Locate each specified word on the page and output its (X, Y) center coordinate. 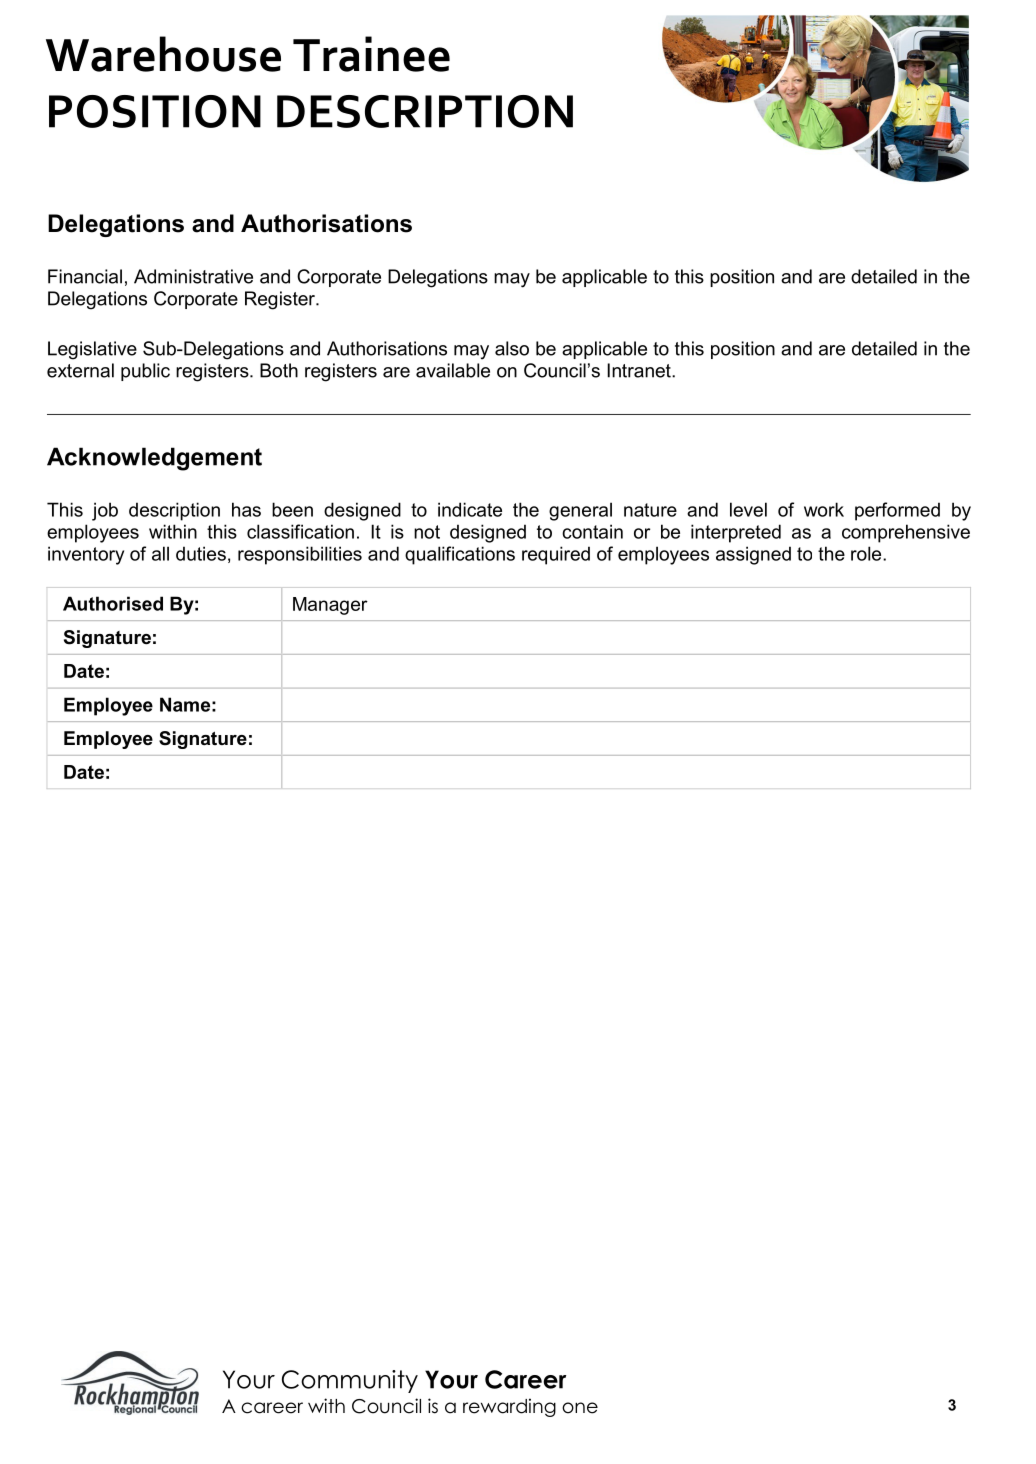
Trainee (371, 54)
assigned (753, 555)
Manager (330, 606)
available (453, 370)
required (556, 555)
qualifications (460, 555)
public (145, 372)
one (580, 1408)
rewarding (509, 1407)
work (824, 509)
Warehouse (163, 54)
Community (350, 1381)
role (867, 553)
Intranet (640, 370)
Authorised (113, 603)
